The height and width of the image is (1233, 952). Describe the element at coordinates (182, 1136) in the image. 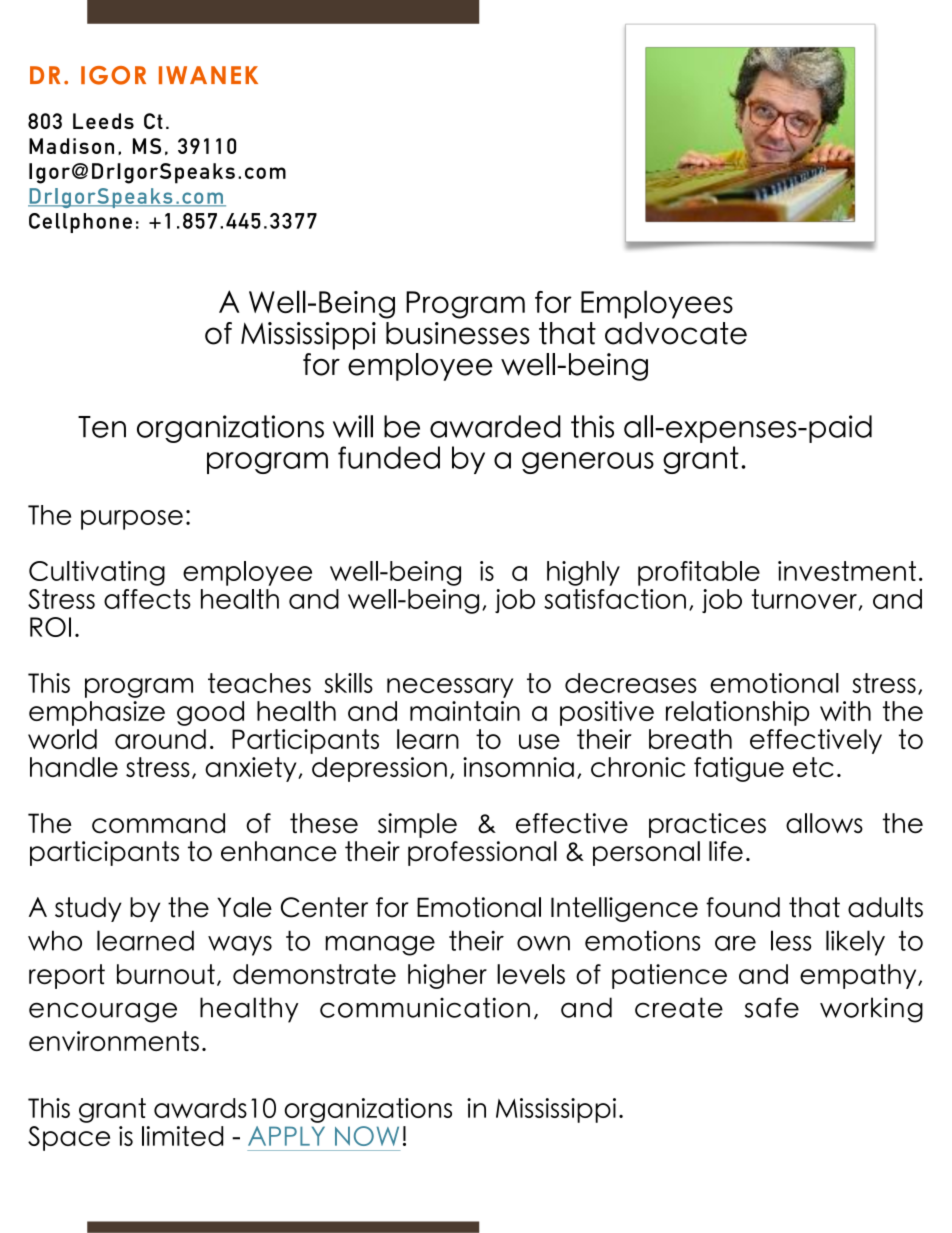

I see `limited` at that location.
